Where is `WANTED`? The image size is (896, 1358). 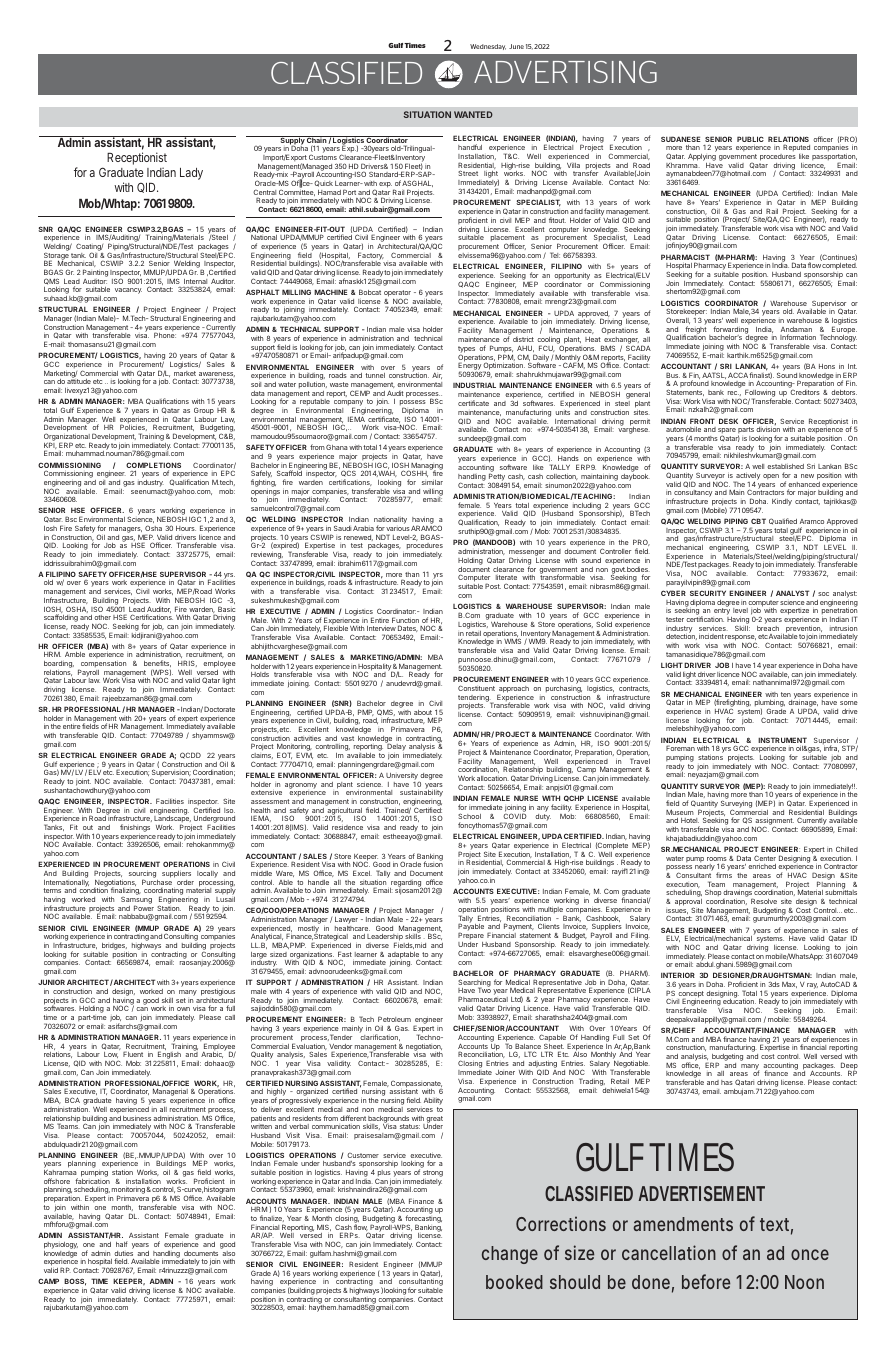
WANTED is located at coordinates (473, 114).
